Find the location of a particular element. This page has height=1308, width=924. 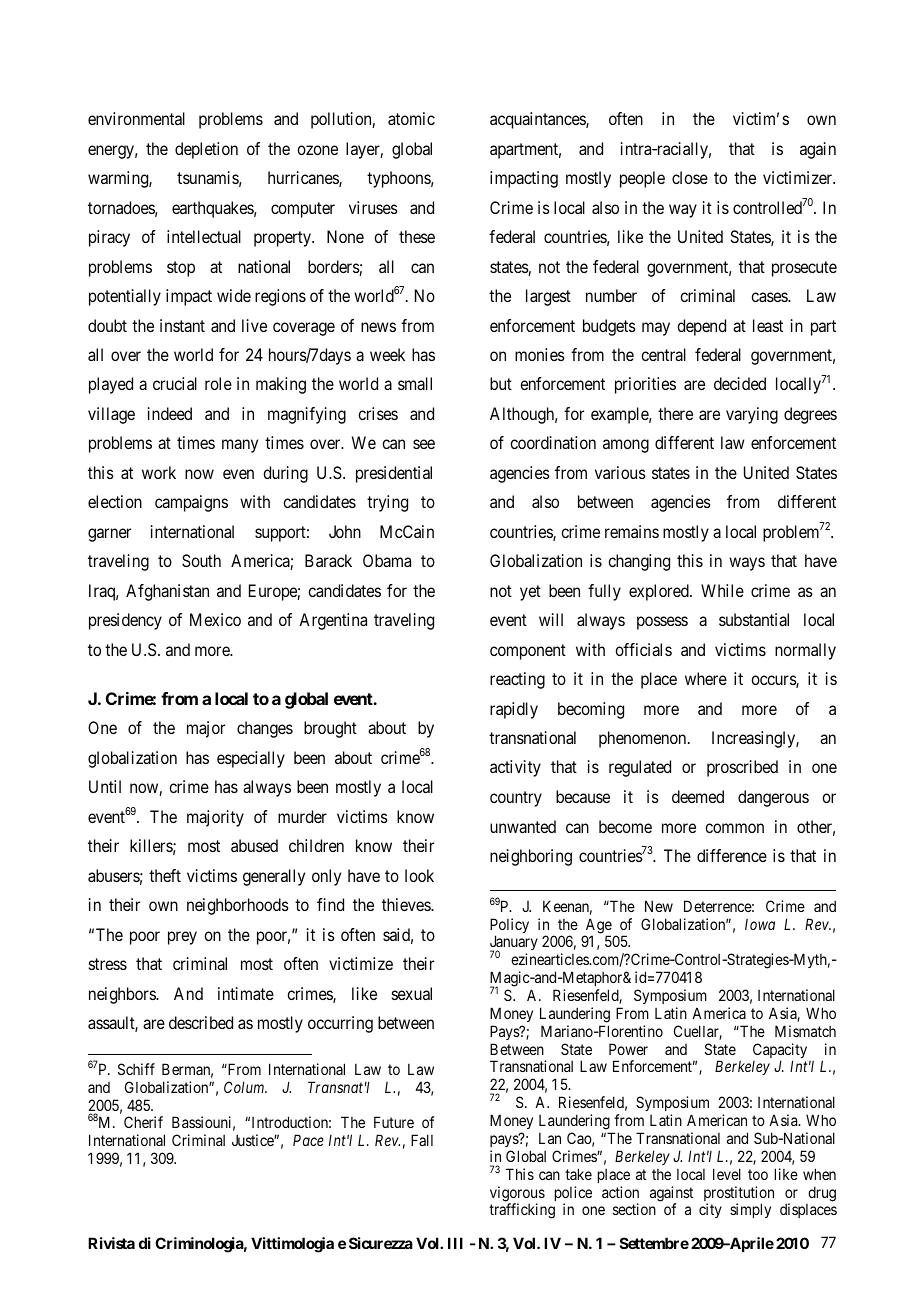

simply is located at coordinates (750, 1210).
